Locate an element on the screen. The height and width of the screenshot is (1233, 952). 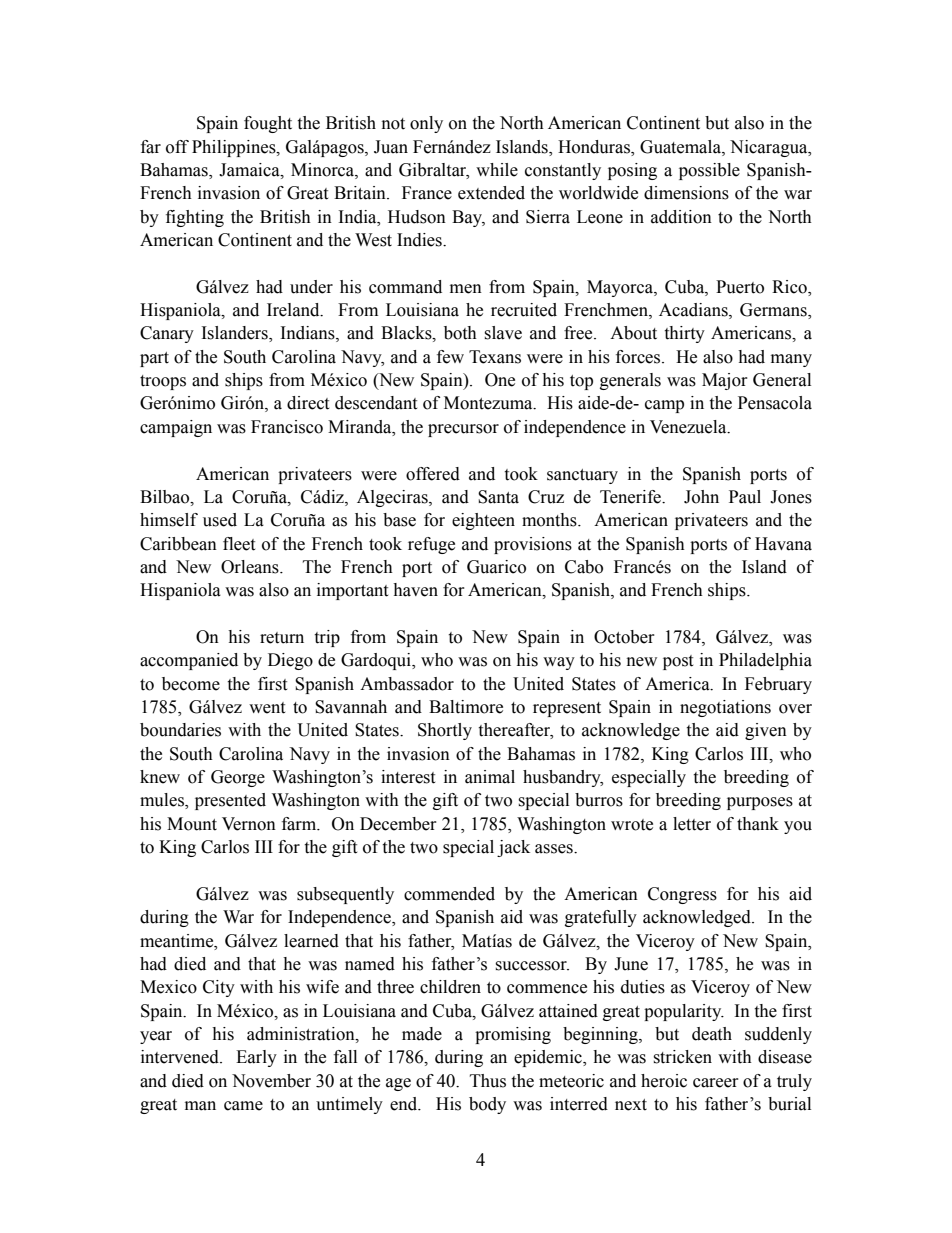
Thus is located at coordinates (488, 1081).
